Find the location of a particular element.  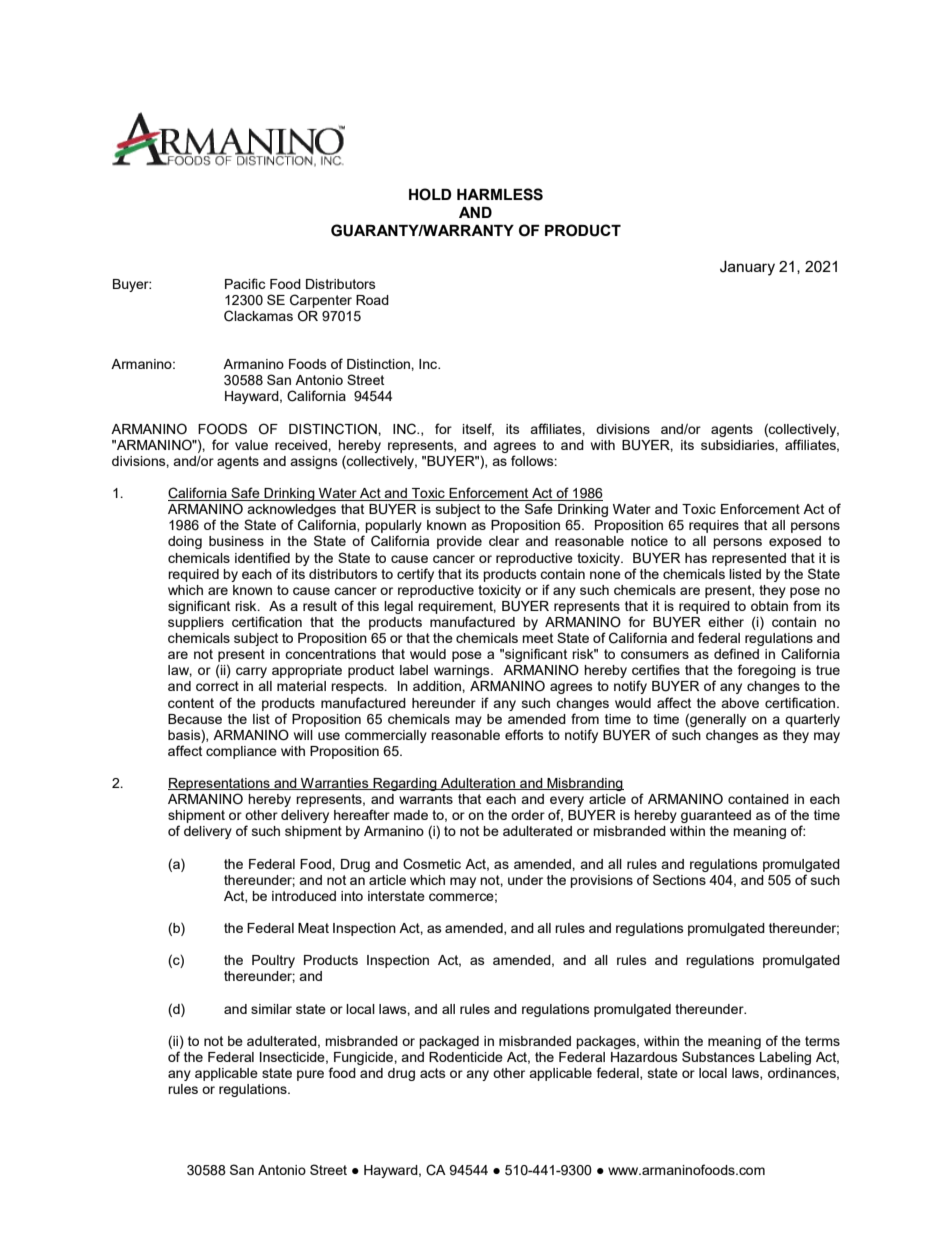

guaranteed is located at coordinates (716, 816).
